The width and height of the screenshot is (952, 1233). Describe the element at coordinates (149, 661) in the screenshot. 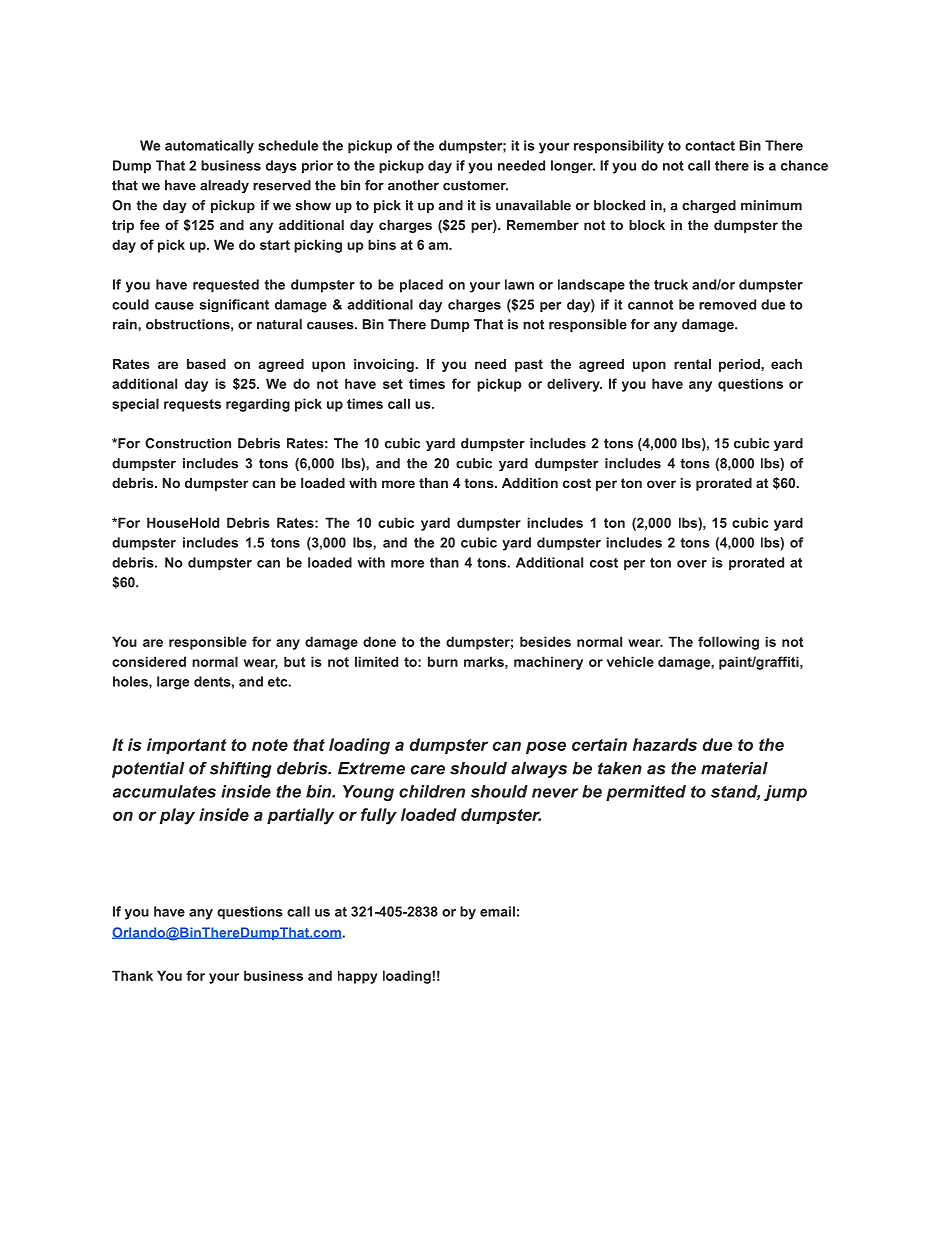

I see `considered` at that location.
